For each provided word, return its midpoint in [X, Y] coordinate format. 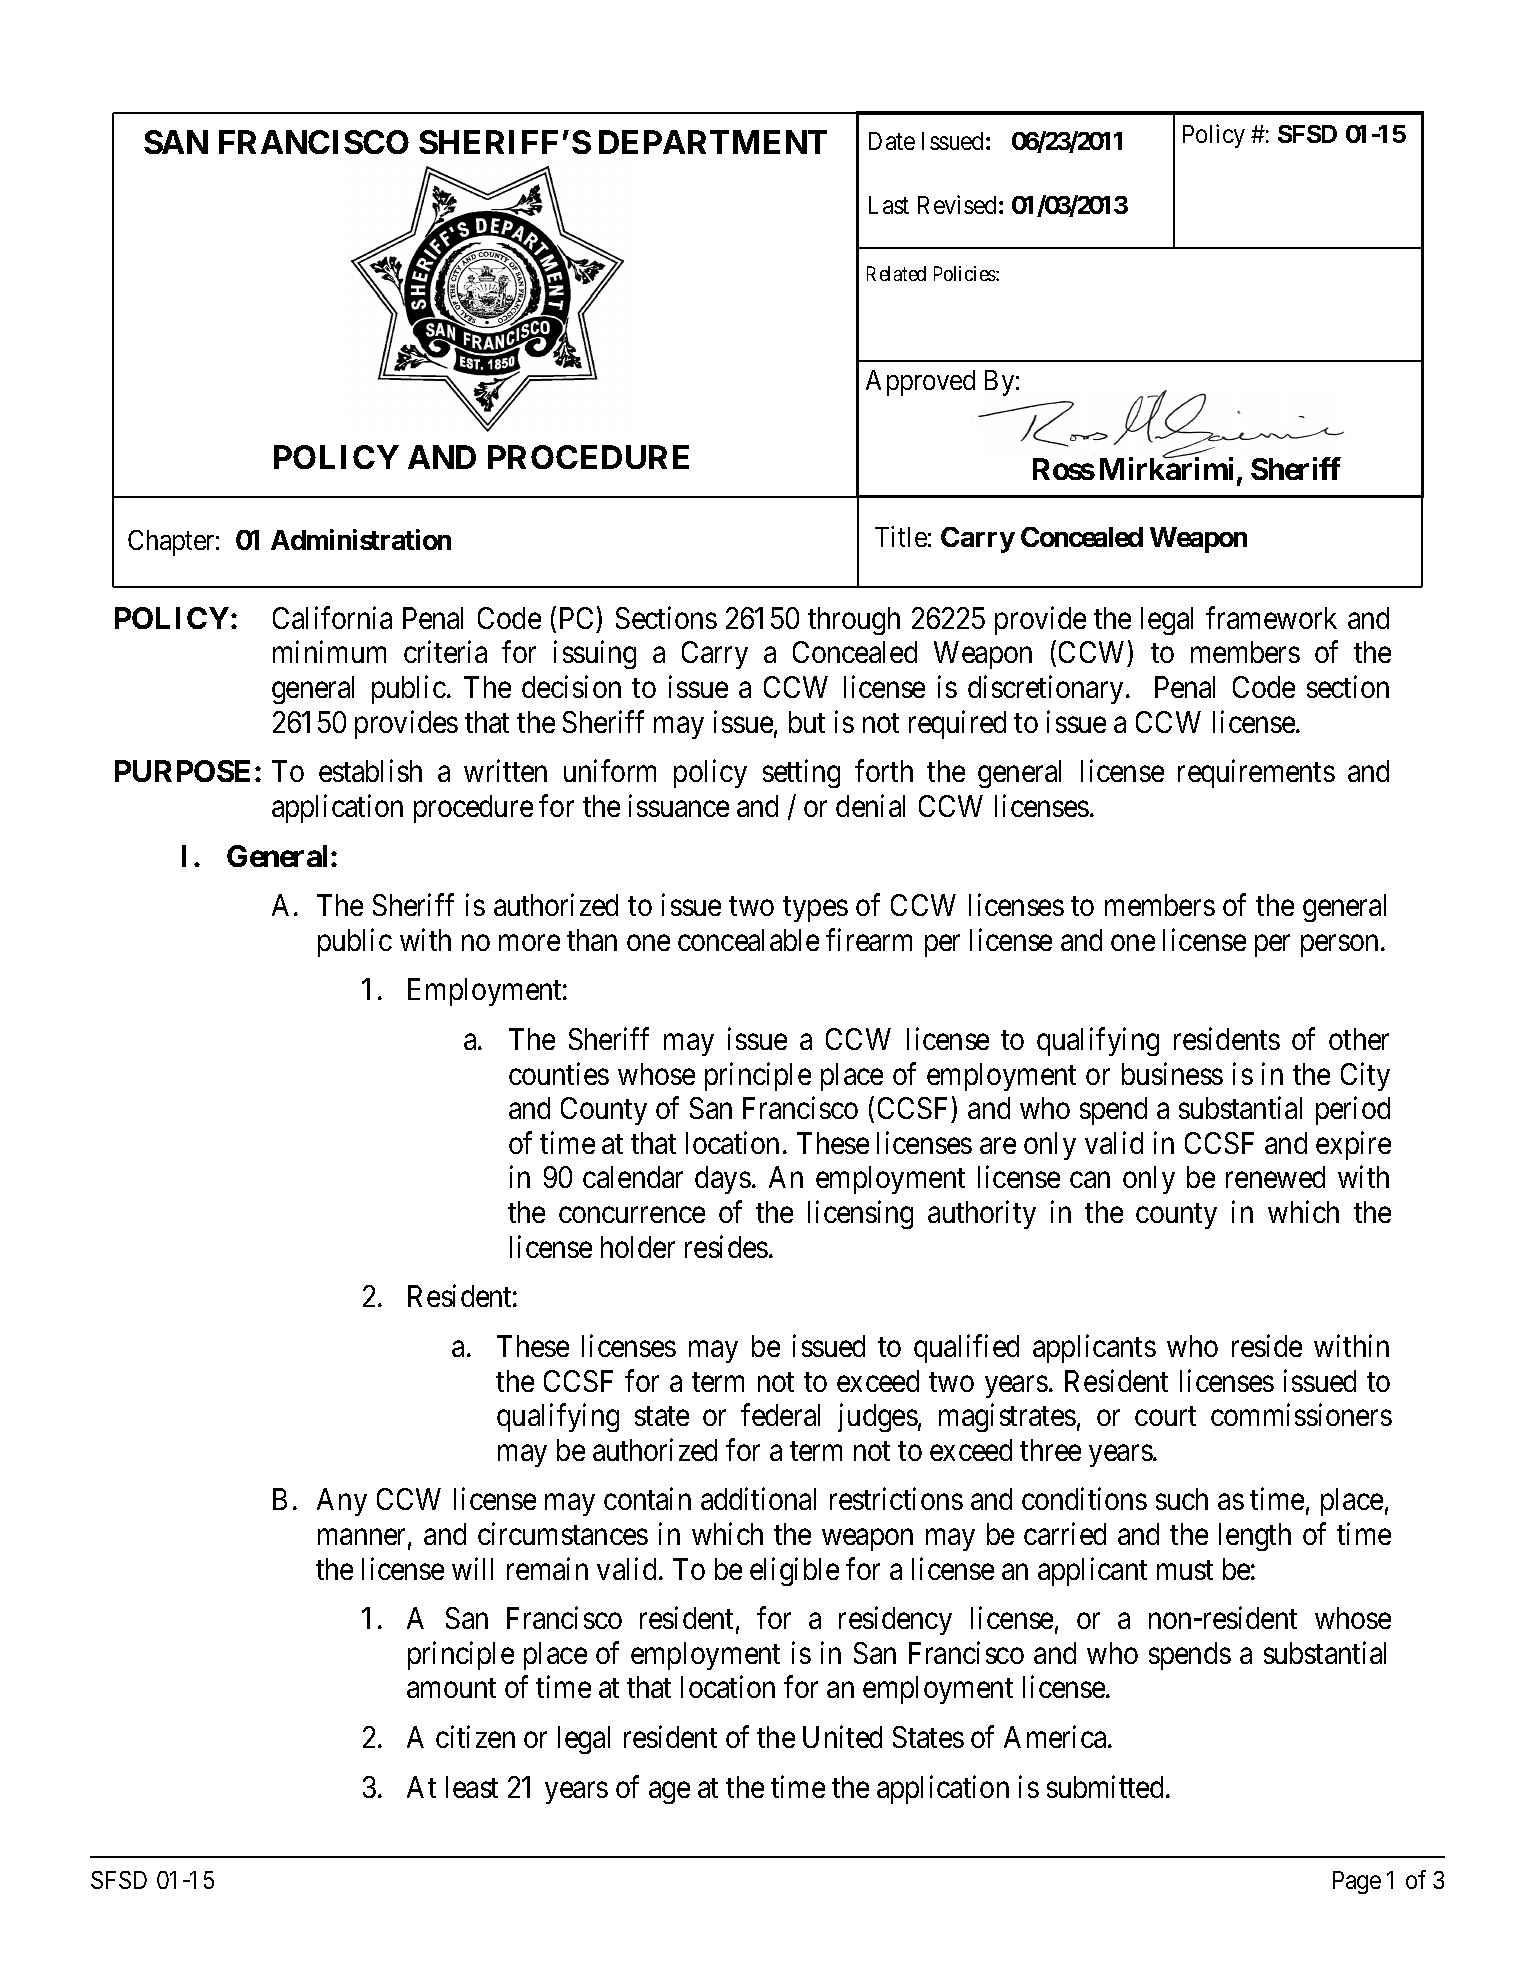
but [807, 722]
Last [889, 205]
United [842, 1737]
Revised [957, 204]
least [472, 1787]
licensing [860, 1214]
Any [342, 1502]
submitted [1105, 1786]
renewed [1275, 1177]
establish [370, 771]
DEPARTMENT [713, 142]
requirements [1256, 774]
